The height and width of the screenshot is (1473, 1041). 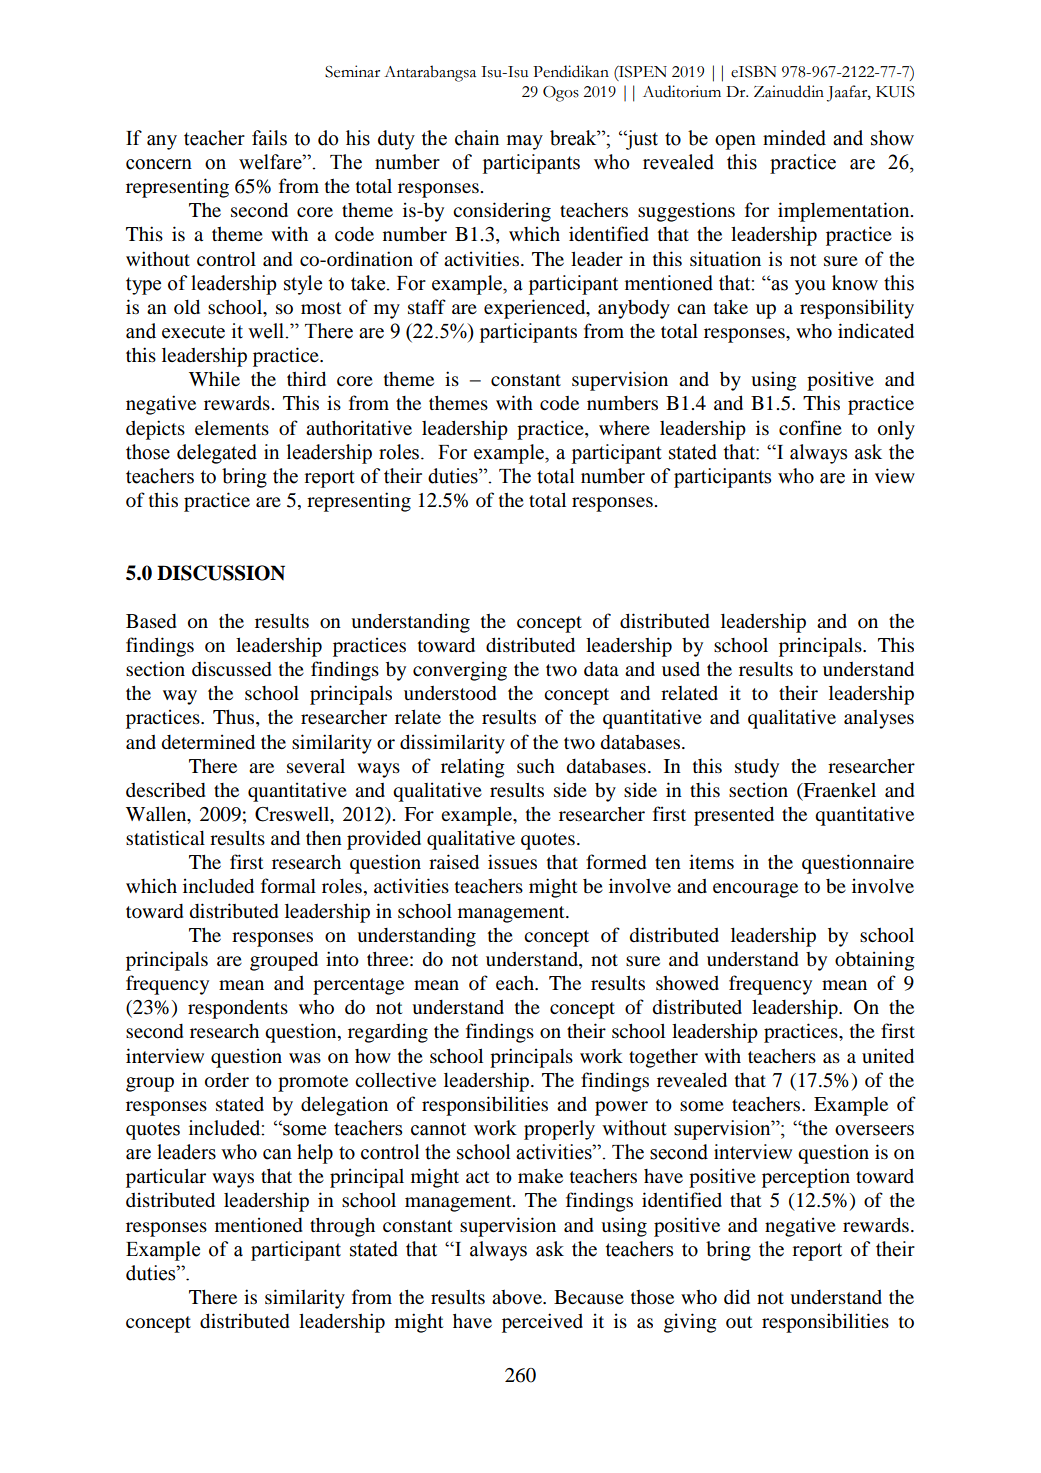 What do you see at coordinates (879, 719) in the screenshot?
I see `analyses` at bounding box center [879, 719].
